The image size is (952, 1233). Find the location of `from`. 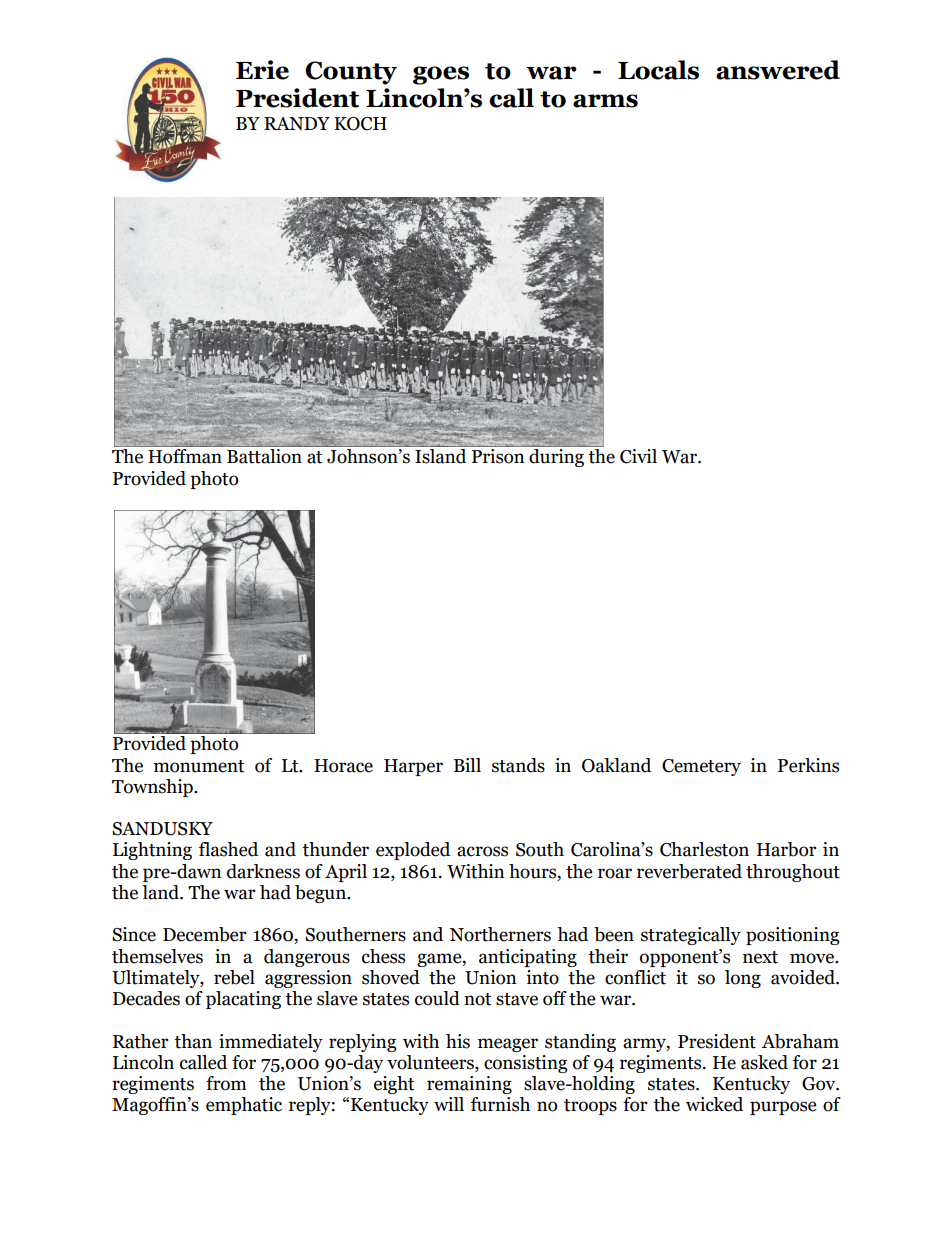

from is located at coordinates (226, 1083).
